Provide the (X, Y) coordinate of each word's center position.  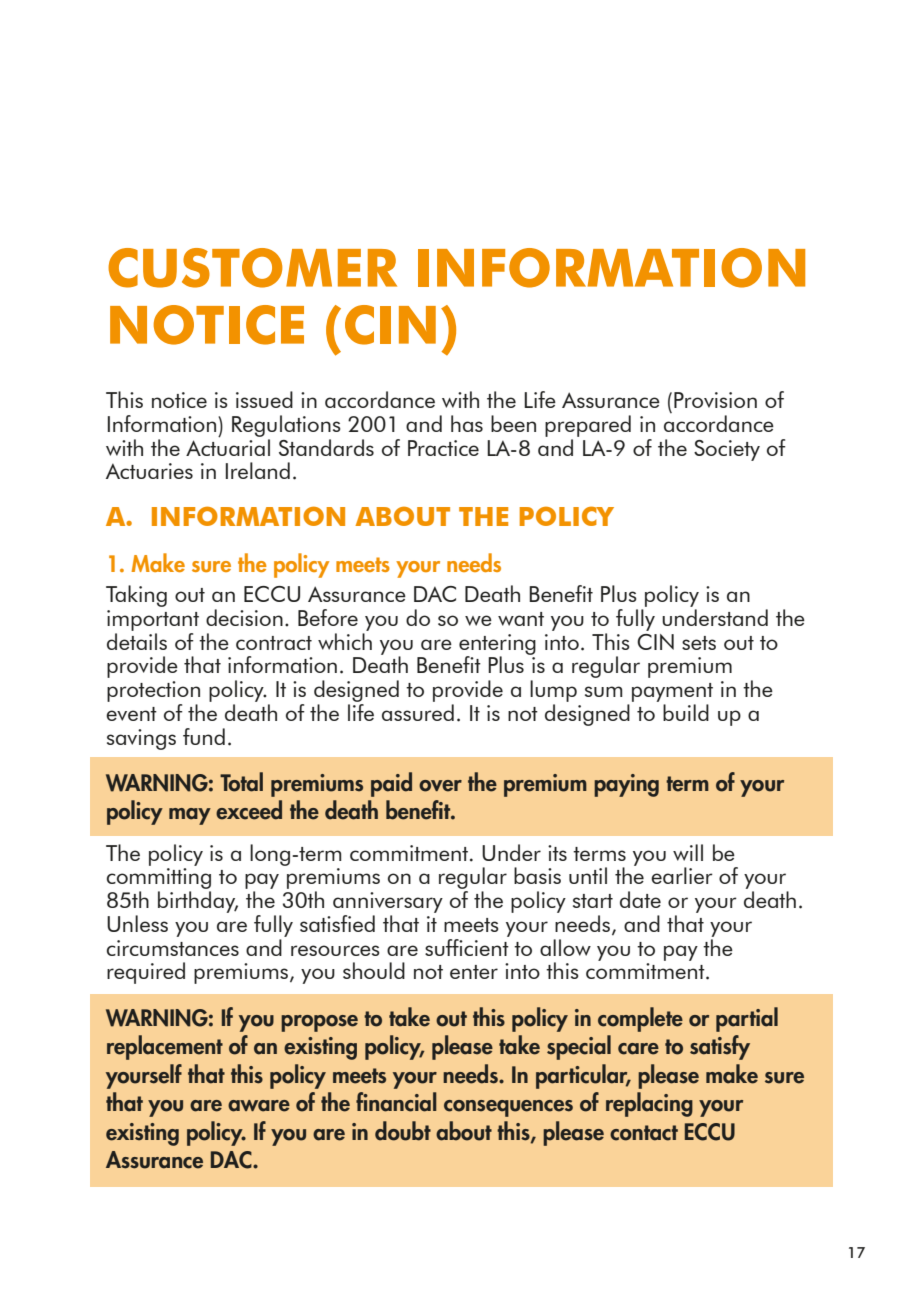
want (521, 619)
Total (241, 782)
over (440, 786)
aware (259, 1106)
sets (699, 643)
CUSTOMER (252, 268)
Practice (443, 448)
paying (626, 785)
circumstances (173, 948)
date (640, 899)
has (467, 423)
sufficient (467, 946)
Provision (715, 400)
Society (727, 450)
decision (244, 617)
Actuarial (228, 446)
